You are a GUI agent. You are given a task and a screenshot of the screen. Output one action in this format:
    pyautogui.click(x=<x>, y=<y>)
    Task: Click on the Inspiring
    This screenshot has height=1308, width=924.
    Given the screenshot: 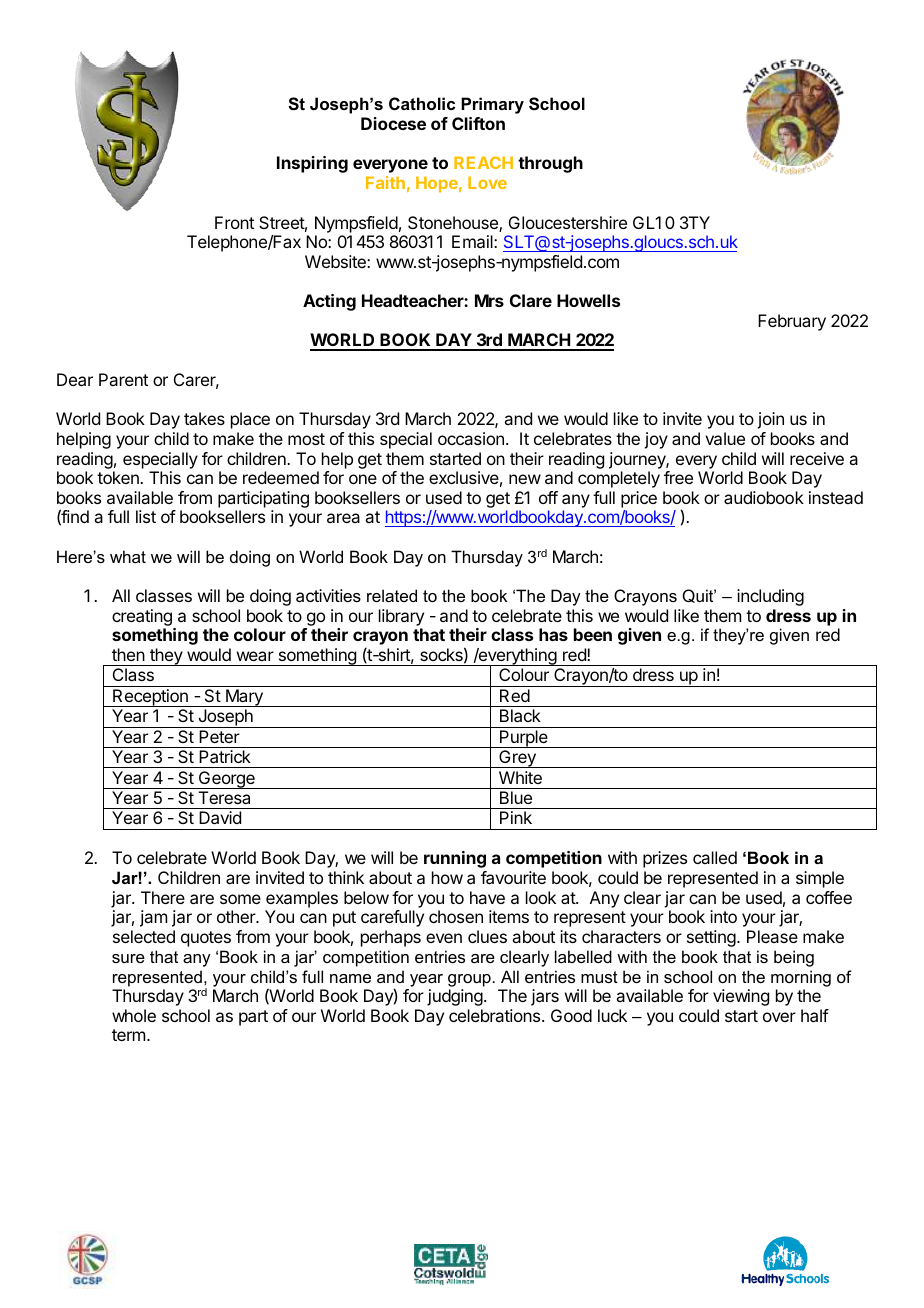 What is the action you would take?
    pyautogui.click(x=312, y=164)
